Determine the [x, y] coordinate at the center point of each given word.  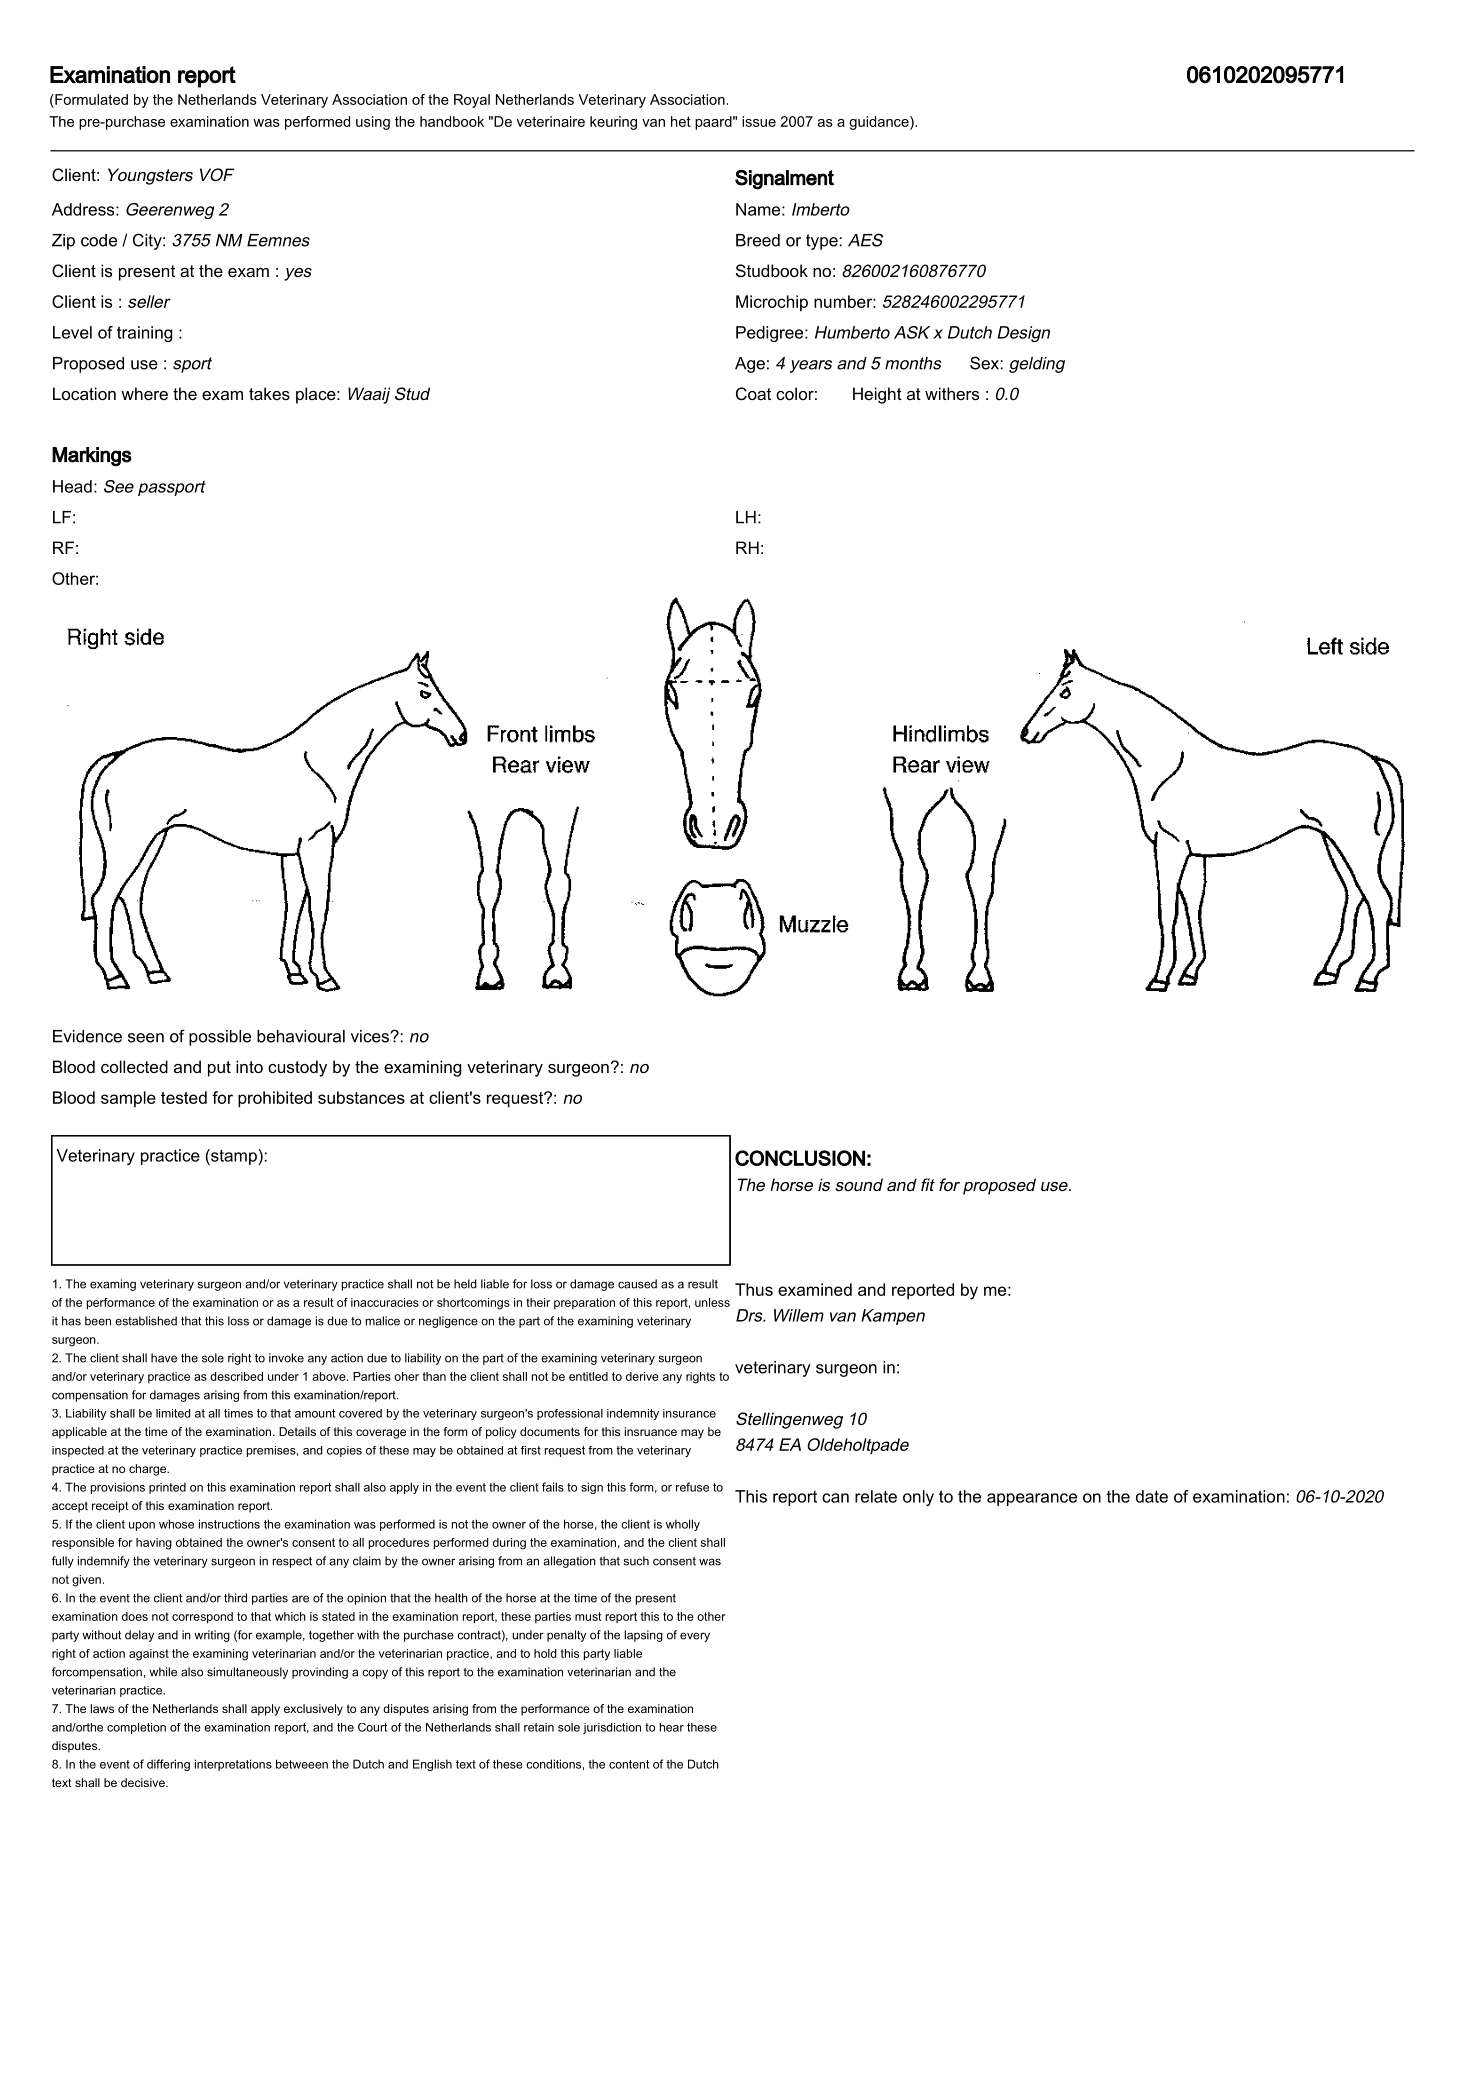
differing [168, 1765]
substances [361, 1097]
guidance [880, 123]
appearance [1032, 1499]
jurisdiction [612, 1728]
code [99, 240]
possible [220, 1038]
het [681, 121]
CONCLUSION [800, 1158]
